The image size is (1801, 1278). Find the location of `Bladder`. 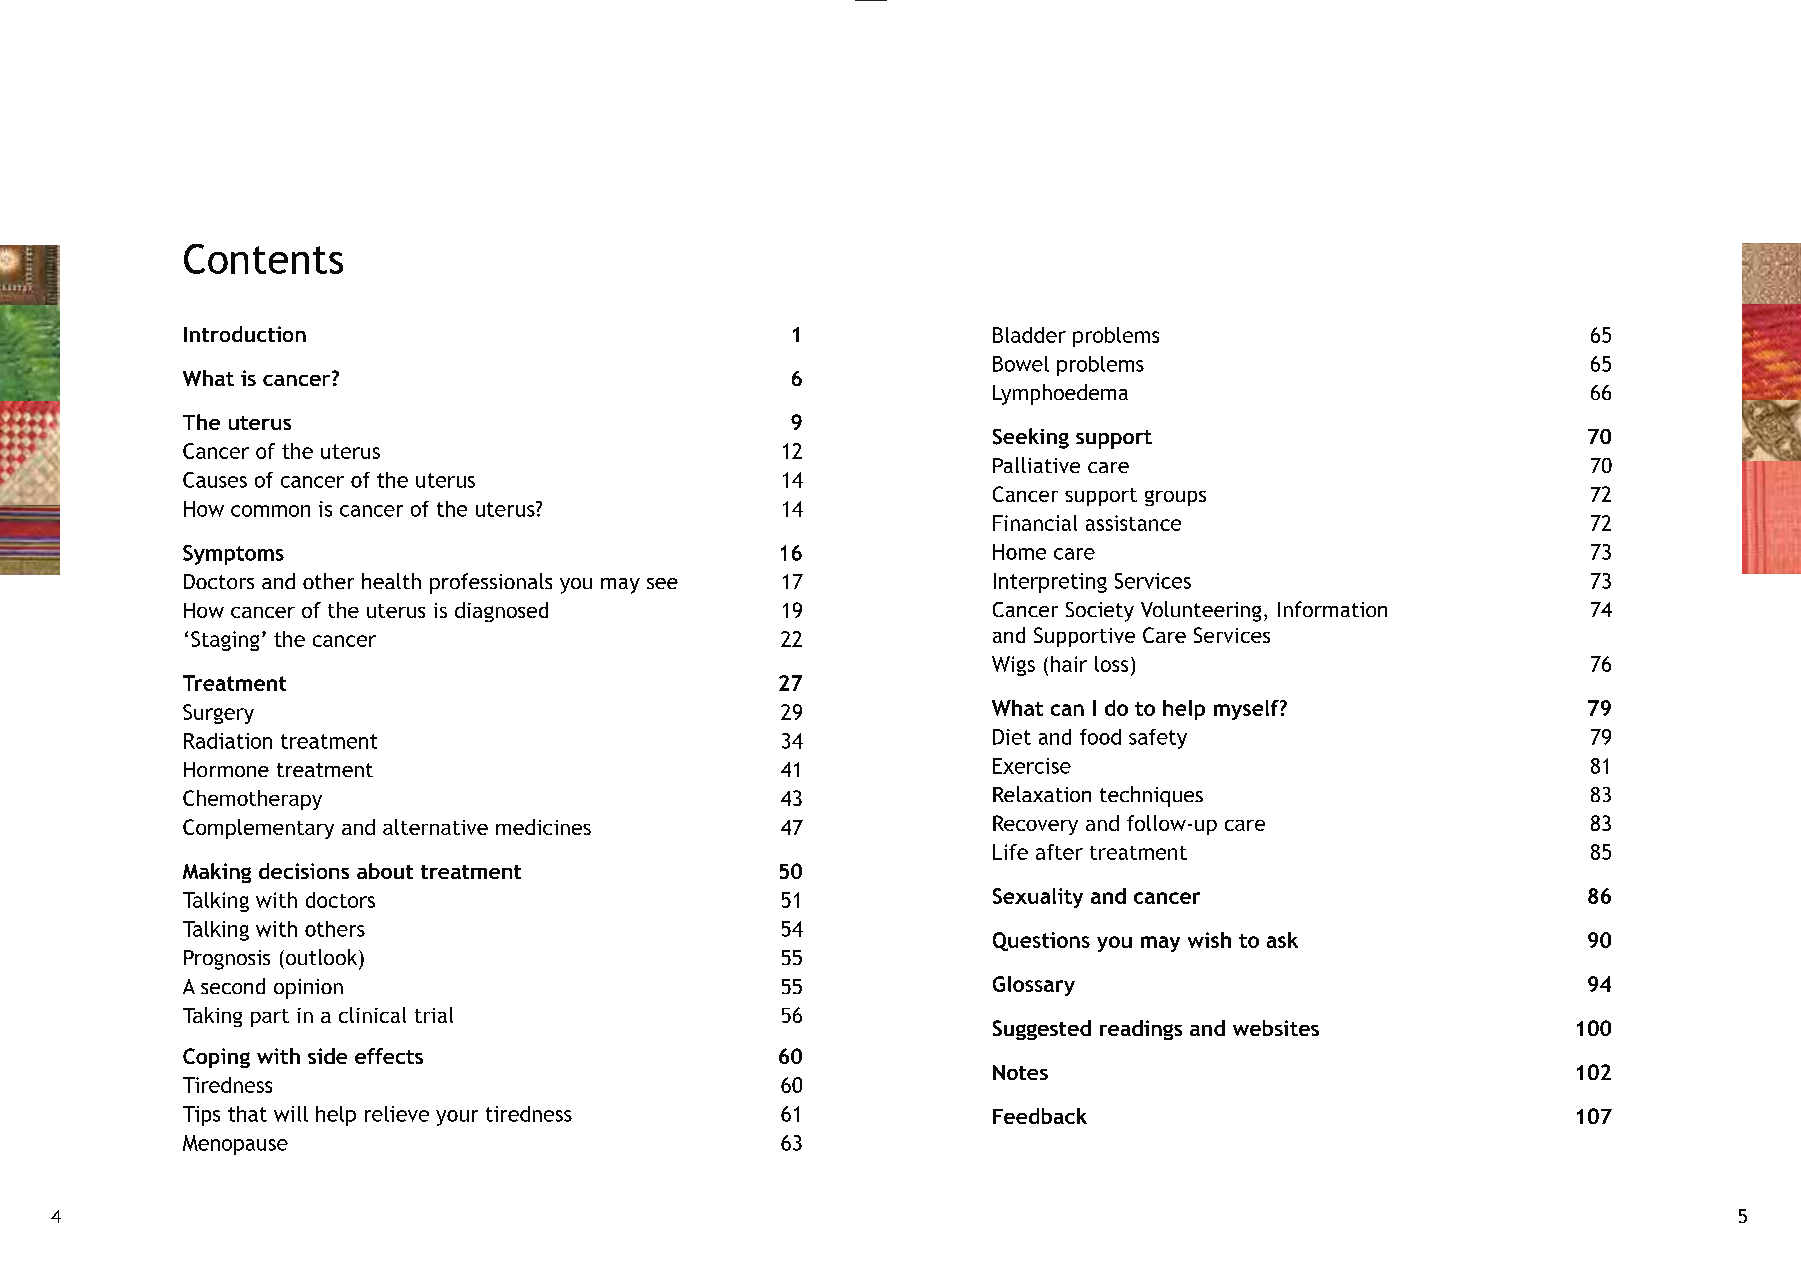

Bladder is located at coordinates (1029, 335).
